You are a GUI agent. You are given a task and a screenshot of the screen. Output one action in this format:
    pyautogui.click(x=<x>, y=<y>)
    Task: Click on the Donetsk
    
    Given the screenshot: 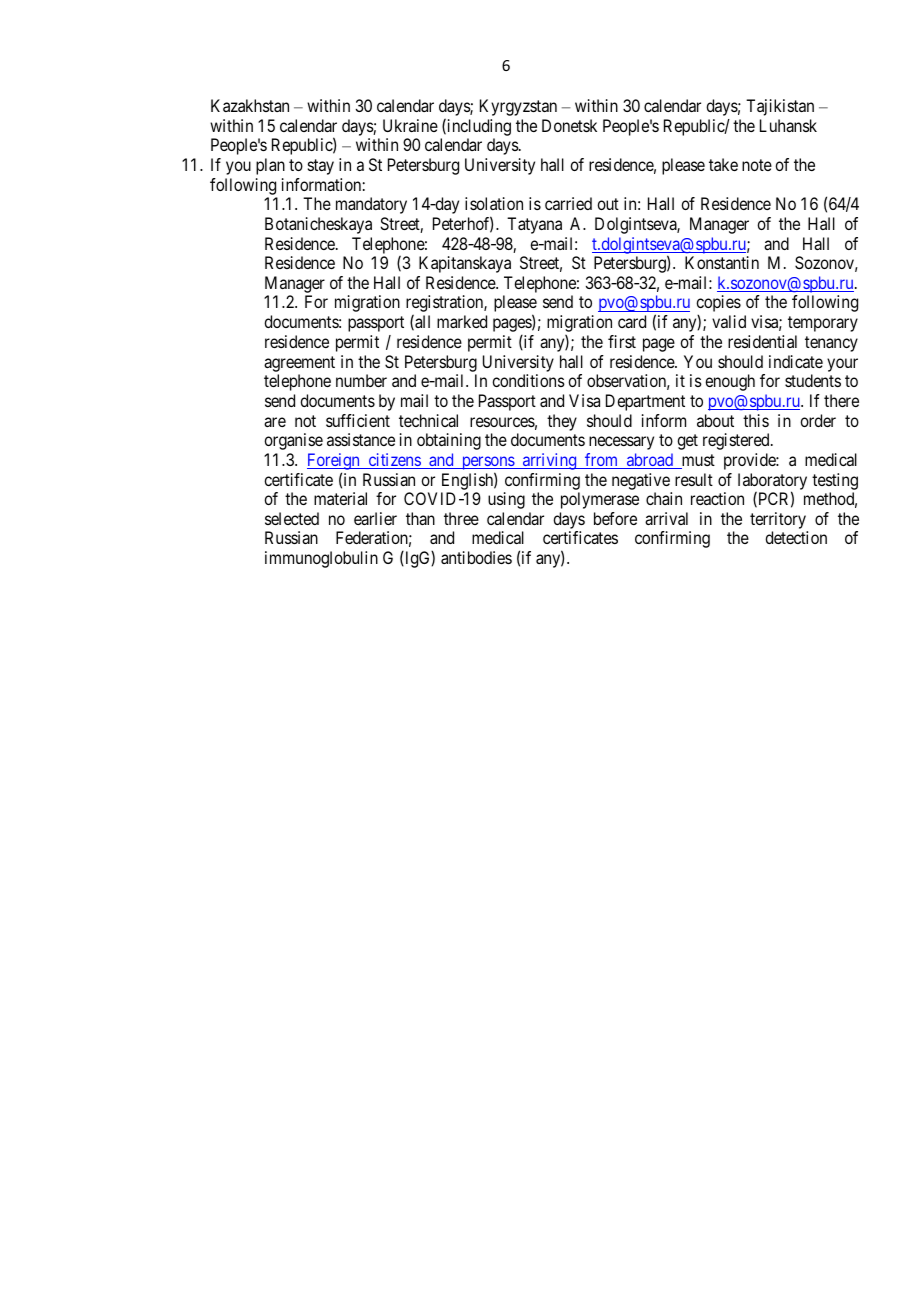 What is the action you would take?
    pyautogui.click(x=569, y=125)
